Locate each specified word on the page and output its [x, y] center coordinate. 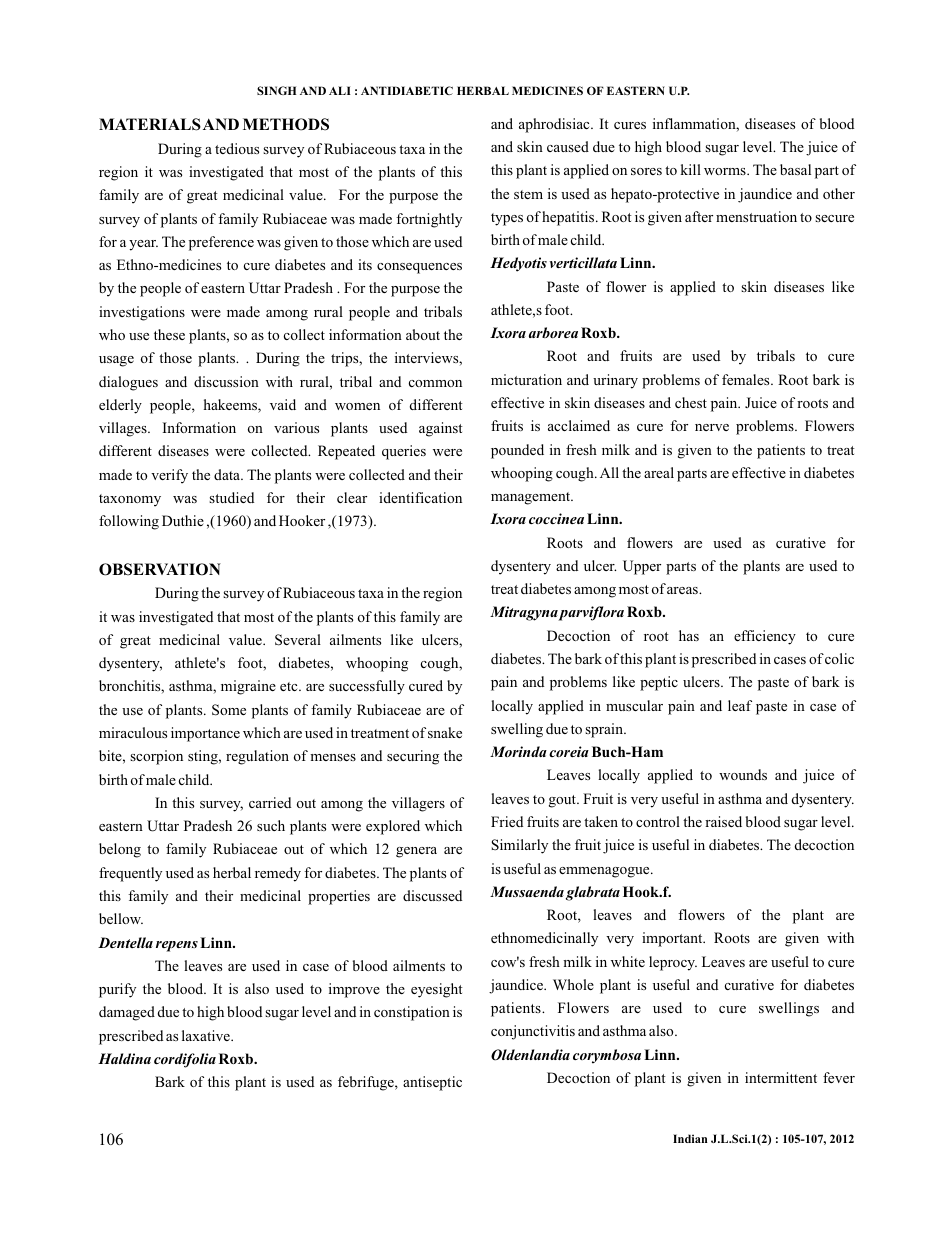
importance [205, 734]
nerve [712, 427]
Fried [507, 821]
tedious [237, 148]
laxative [207, 1035]
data [228, 474]
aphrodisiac [555, 125]
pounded [517, 451]
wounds [743, 774]
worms [726, 171]
